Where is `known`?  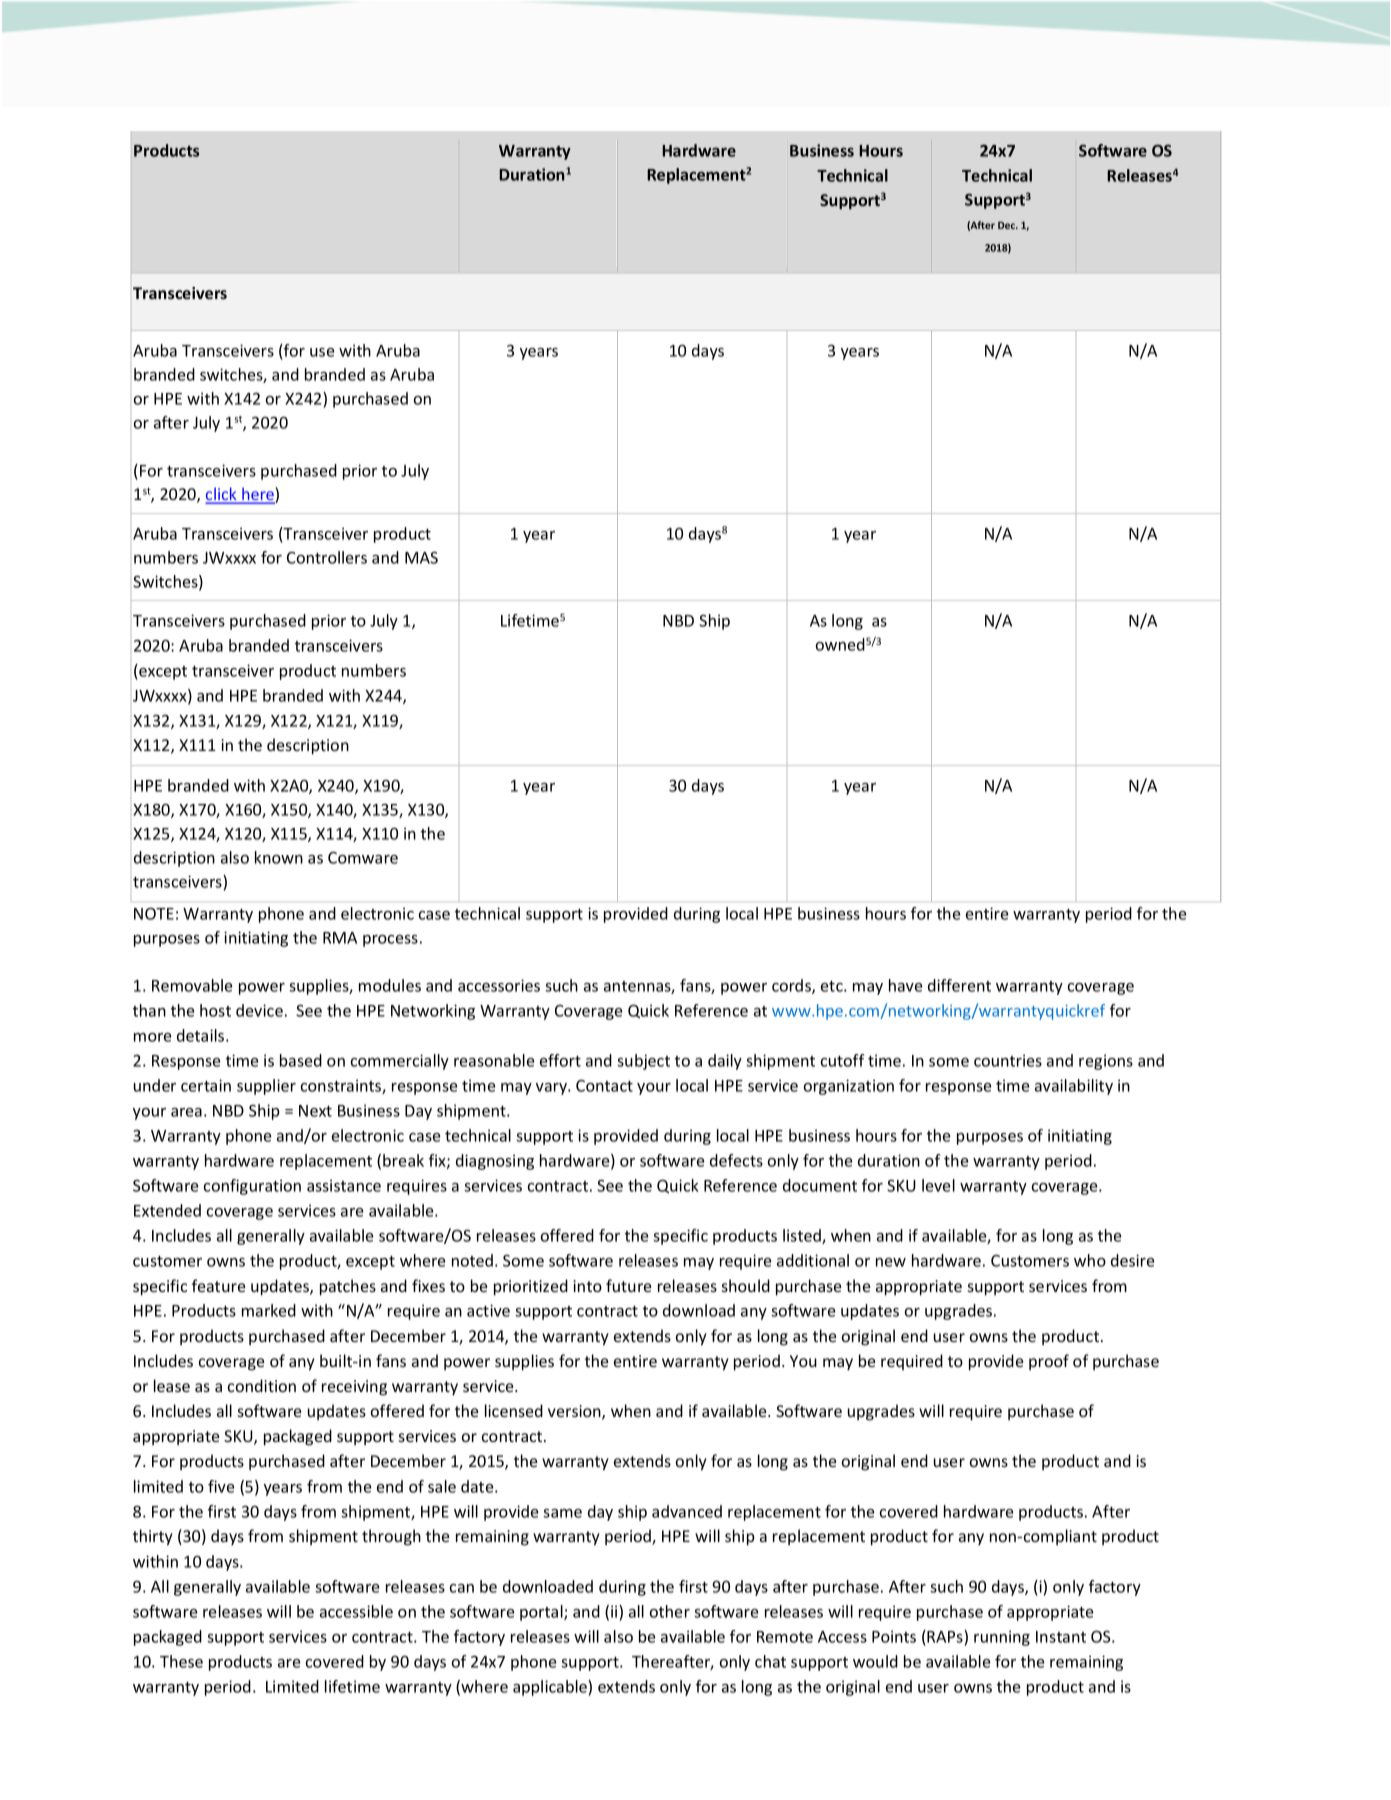 known is located at coordinates (279, 857).
